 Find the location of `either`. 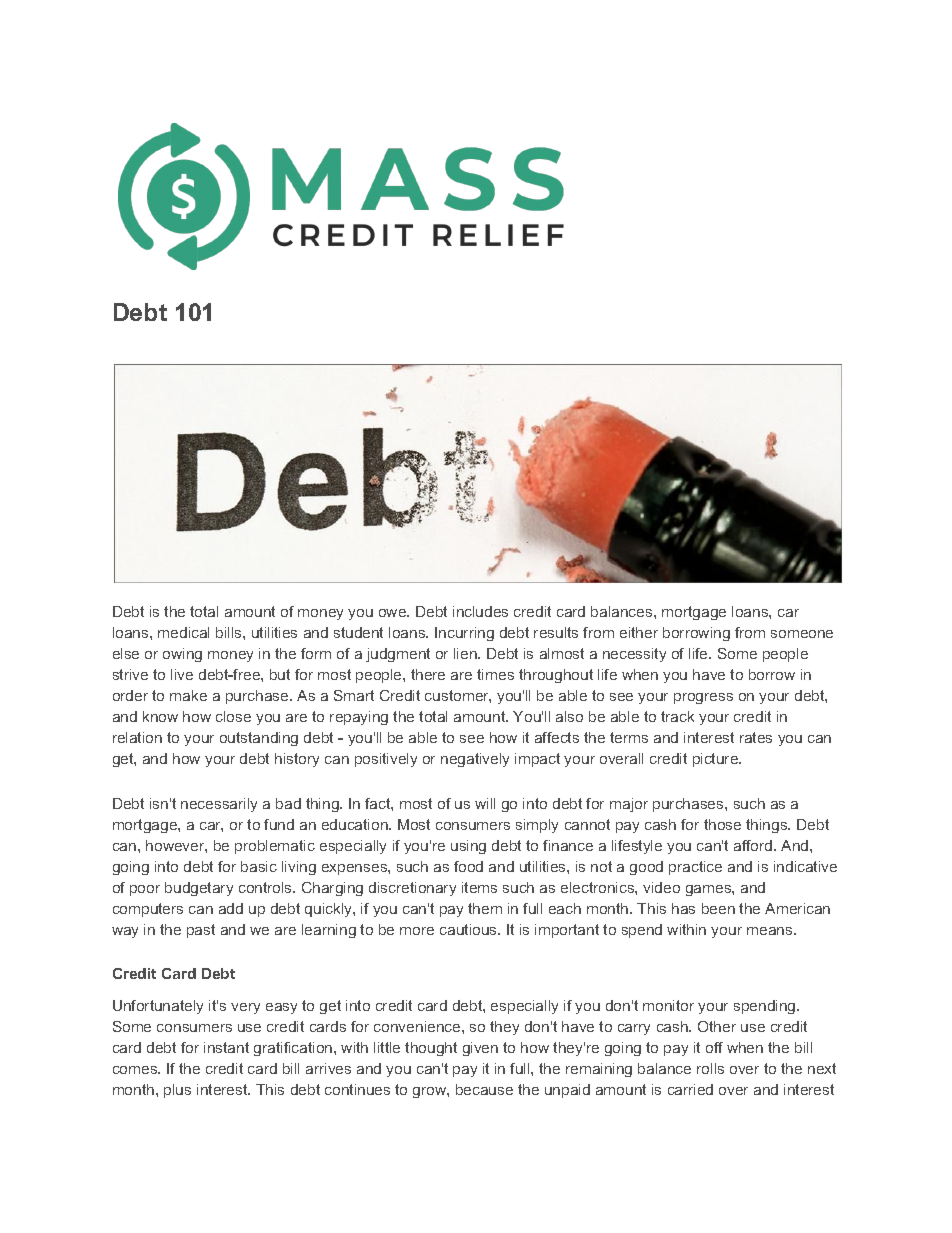

either is located at coordinates (639, 632).
